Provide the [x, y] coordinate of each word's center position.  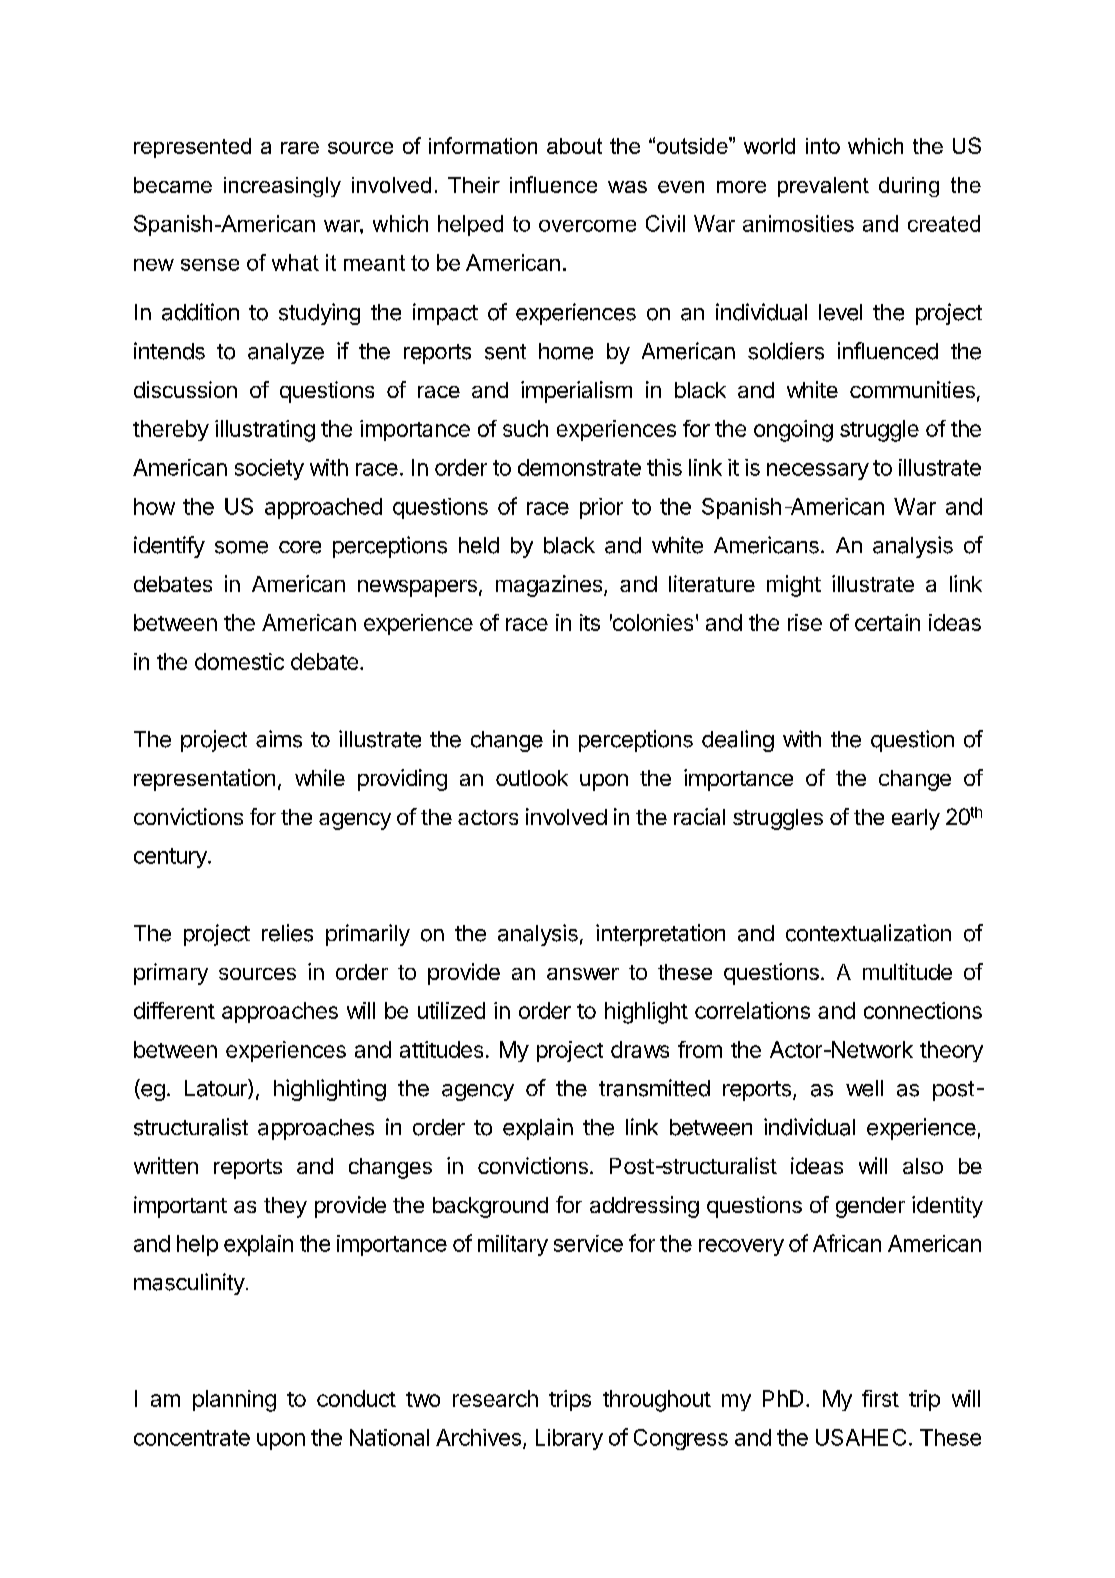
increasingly [282, 187]
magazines [549, 586]
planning [234, 1401]
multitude [907, 971]
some [241, 547]
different [174, 1010]
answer [583, 974]
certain [887, 622]
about [574, 146]
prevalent [823, 187]
